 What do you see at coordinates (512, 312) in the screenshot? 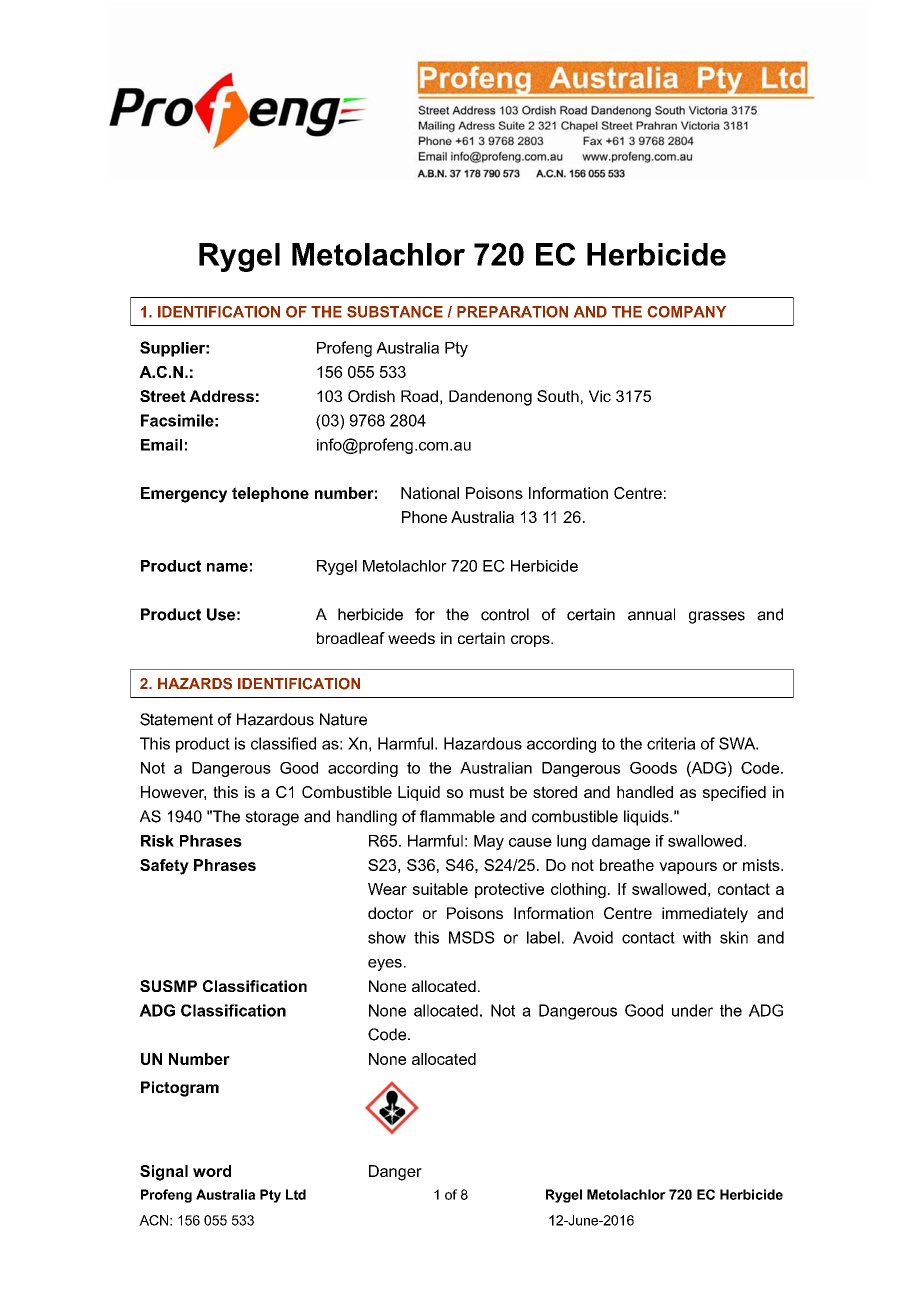
I see `PREPARATION` at bounding box center [512, 312].
